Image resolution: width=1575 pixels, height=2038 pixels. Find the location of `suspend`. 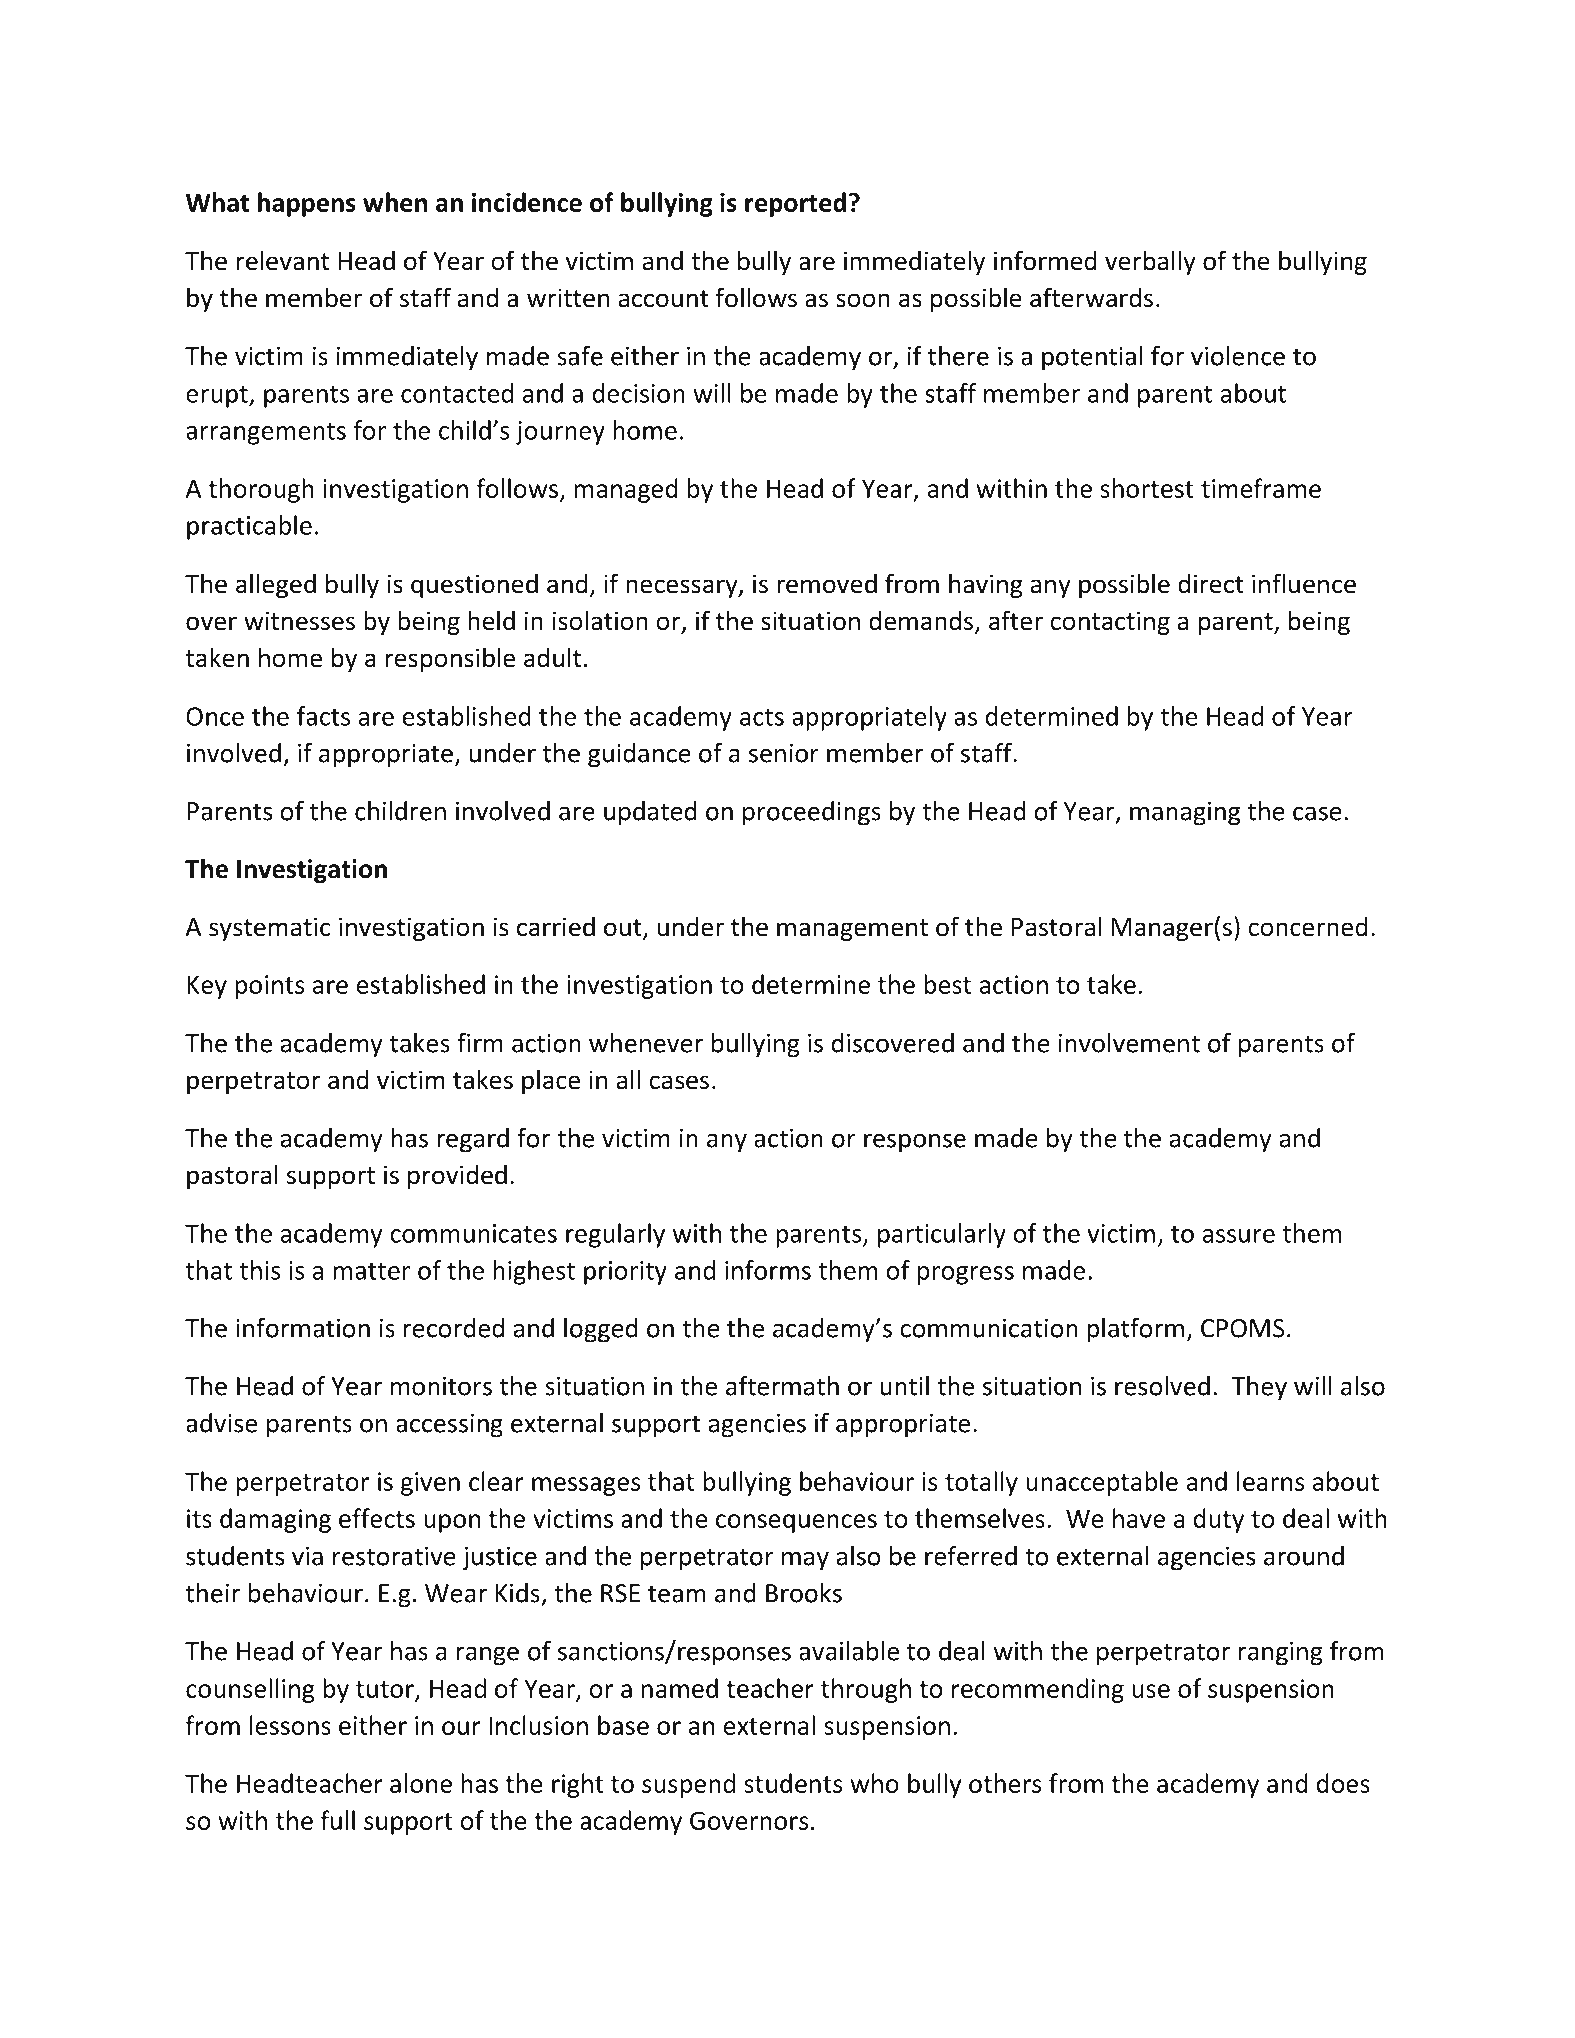

suspend is located at coordinates (688, 1785).
